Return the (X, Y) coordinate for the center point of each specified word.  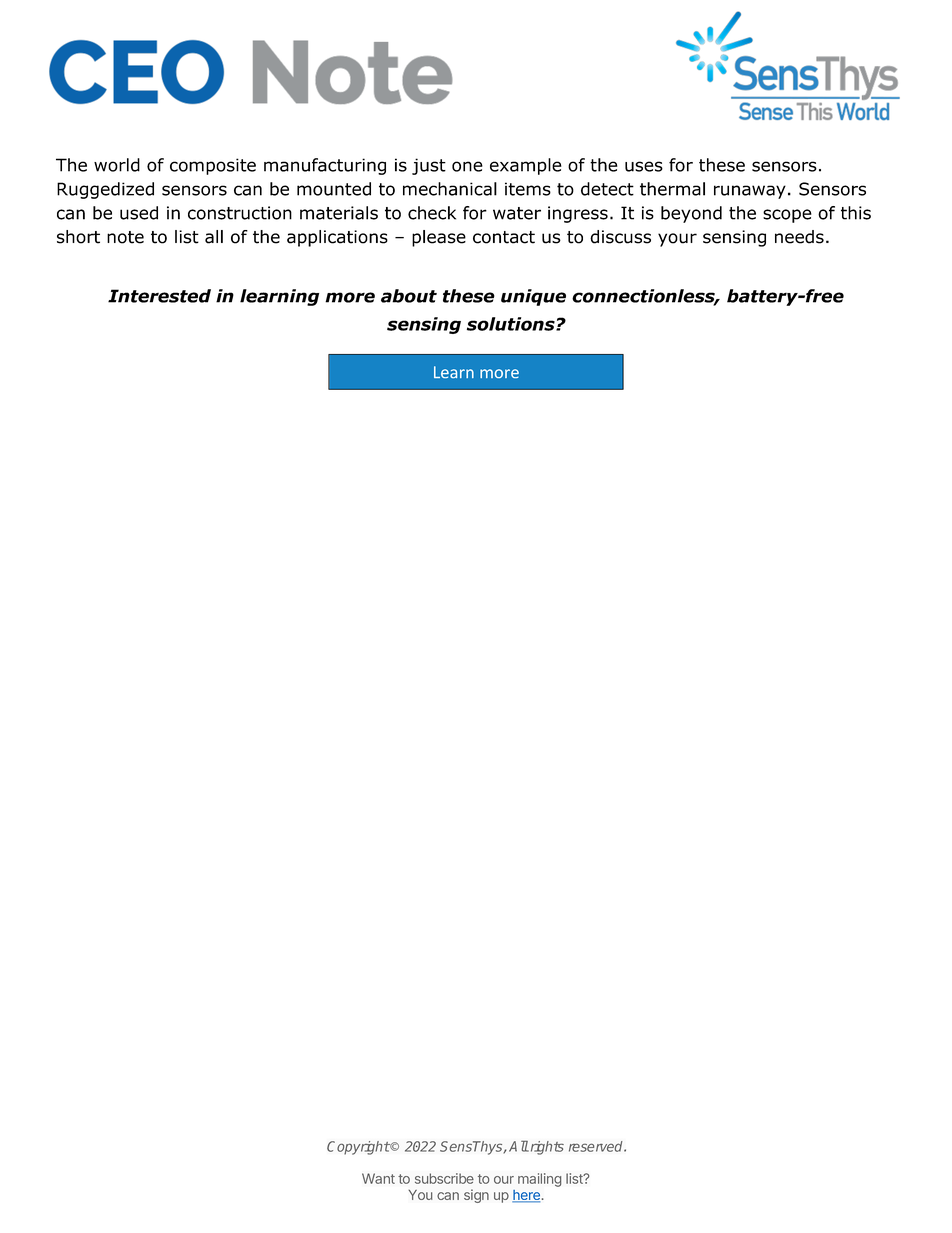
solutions (512, 324)
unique (533, 297)
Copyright (358, 1148)
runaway (750, 192)
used (139, 213)
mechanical (450, 189)
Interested (159, 296)
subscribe (444, 1178)
